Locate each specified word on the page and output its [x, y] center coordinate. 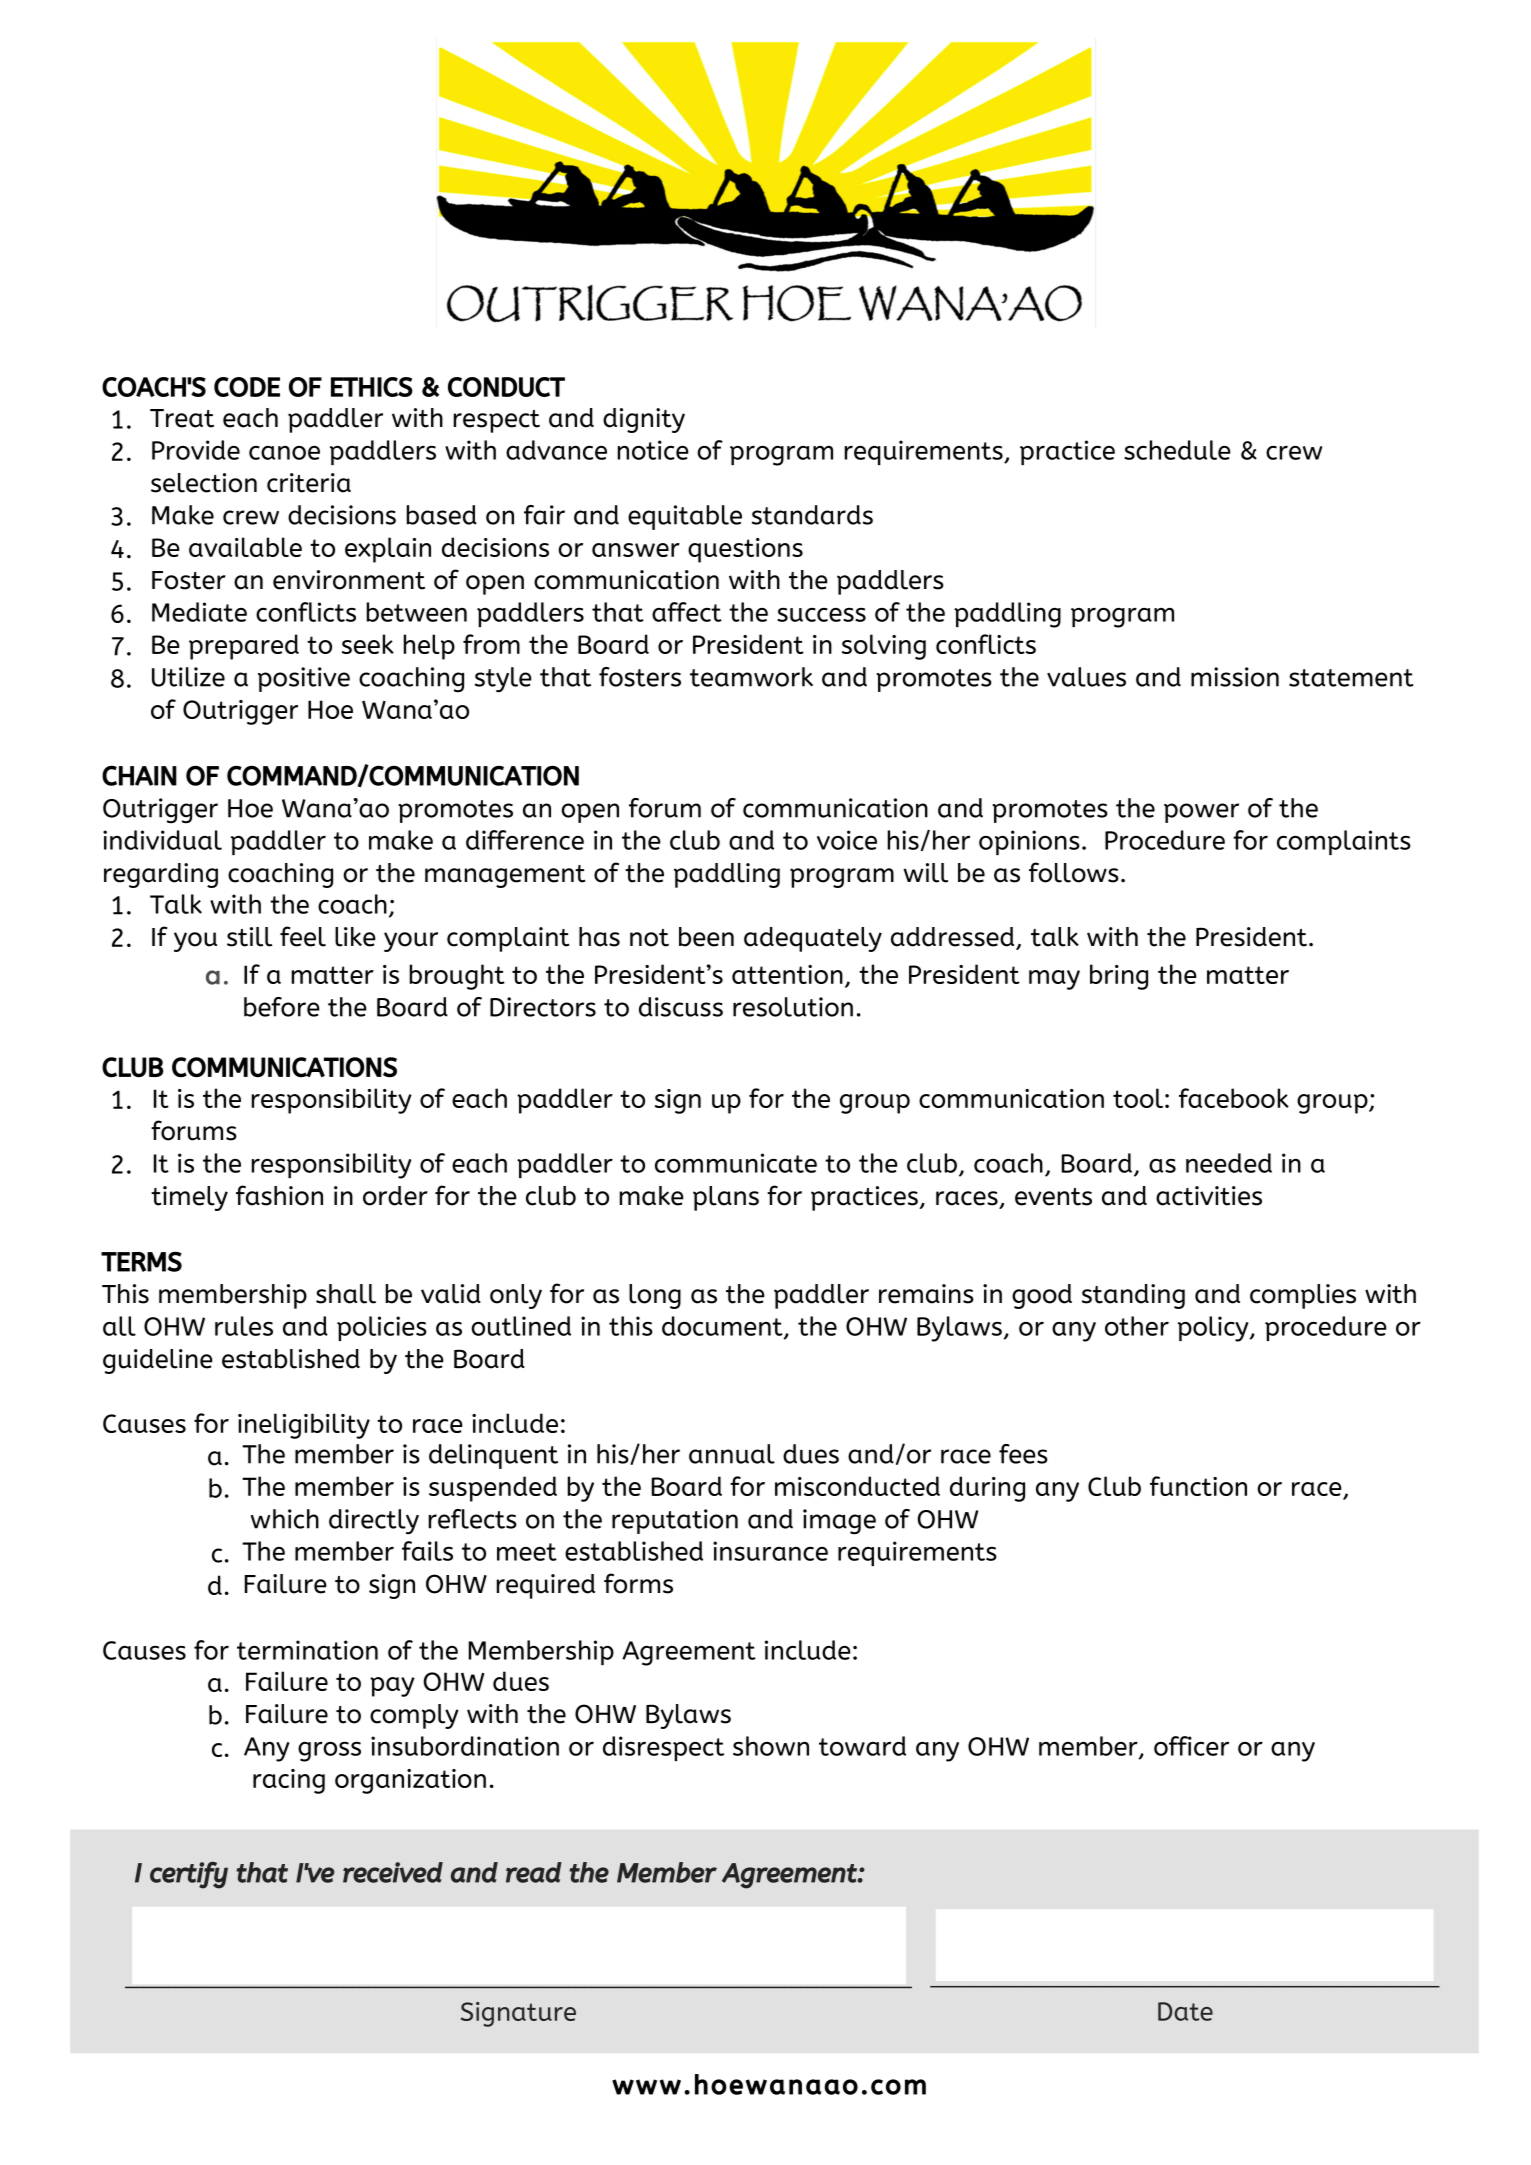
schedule [1177, 450]
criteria [309, 483]
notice [653, 450]
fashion [279, 1195]
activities [1209, 1196]
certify [189, 1875]
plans [726, 1198]
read [534, 1872]
